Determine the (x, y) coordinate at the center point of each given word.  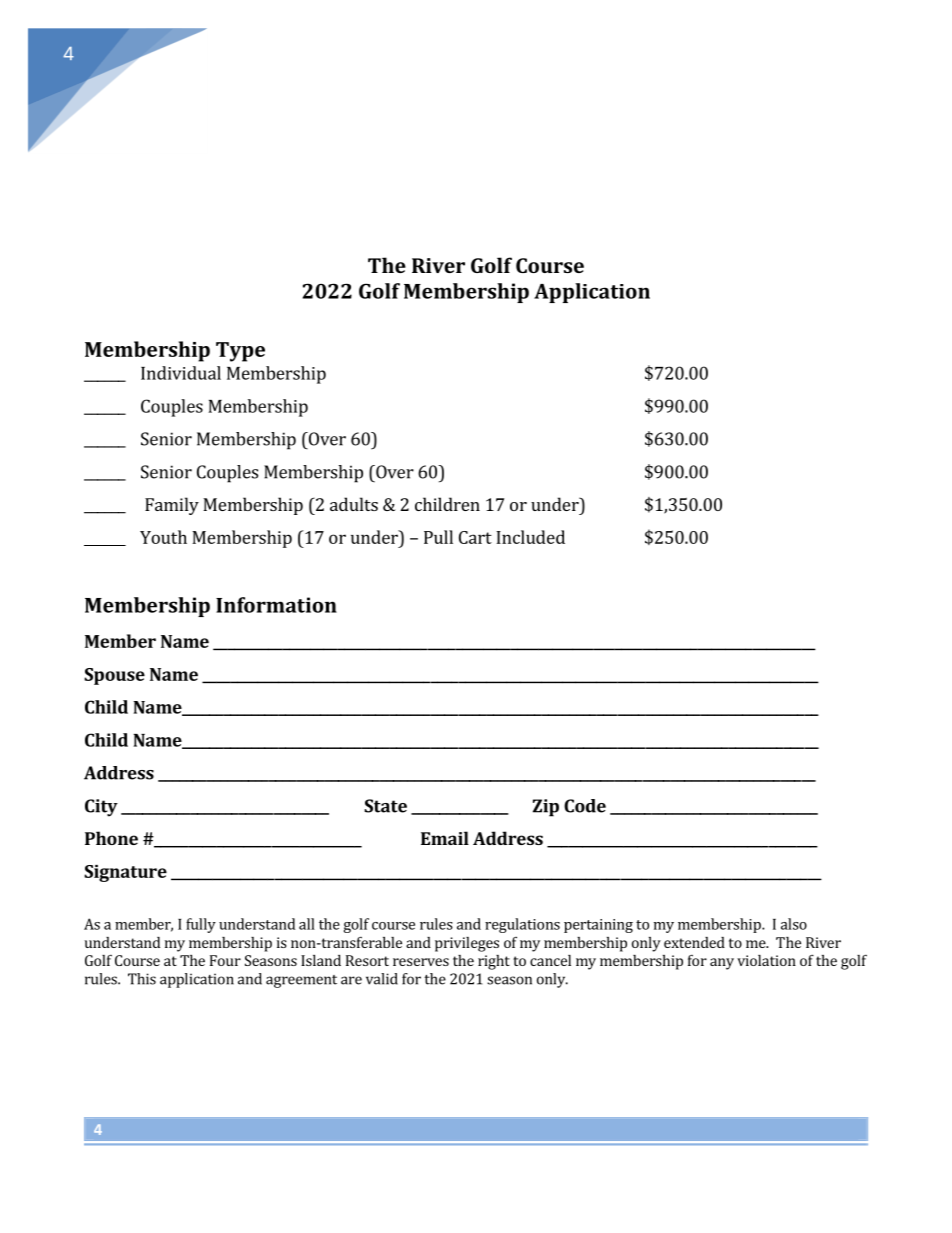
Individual (181, 373)
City (101, 808)
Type (240, 352)
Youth (163, 537)
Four (225, 960)
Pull (438, 537)
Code (585, 806)
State (385, 806)
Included (530, 537)
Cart (475, 537)
